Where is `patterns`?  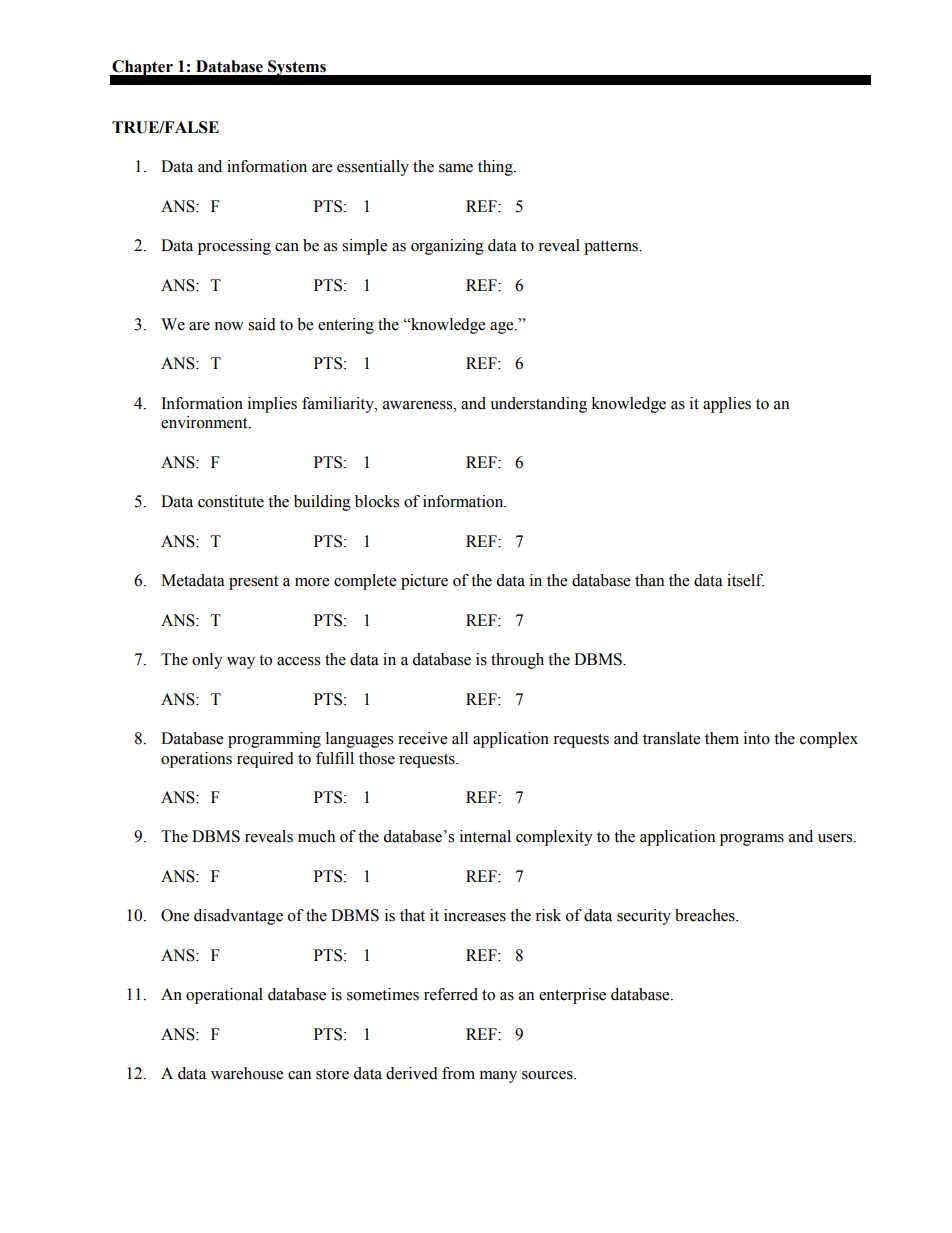 patterns is located at coordinates (612, 248).
